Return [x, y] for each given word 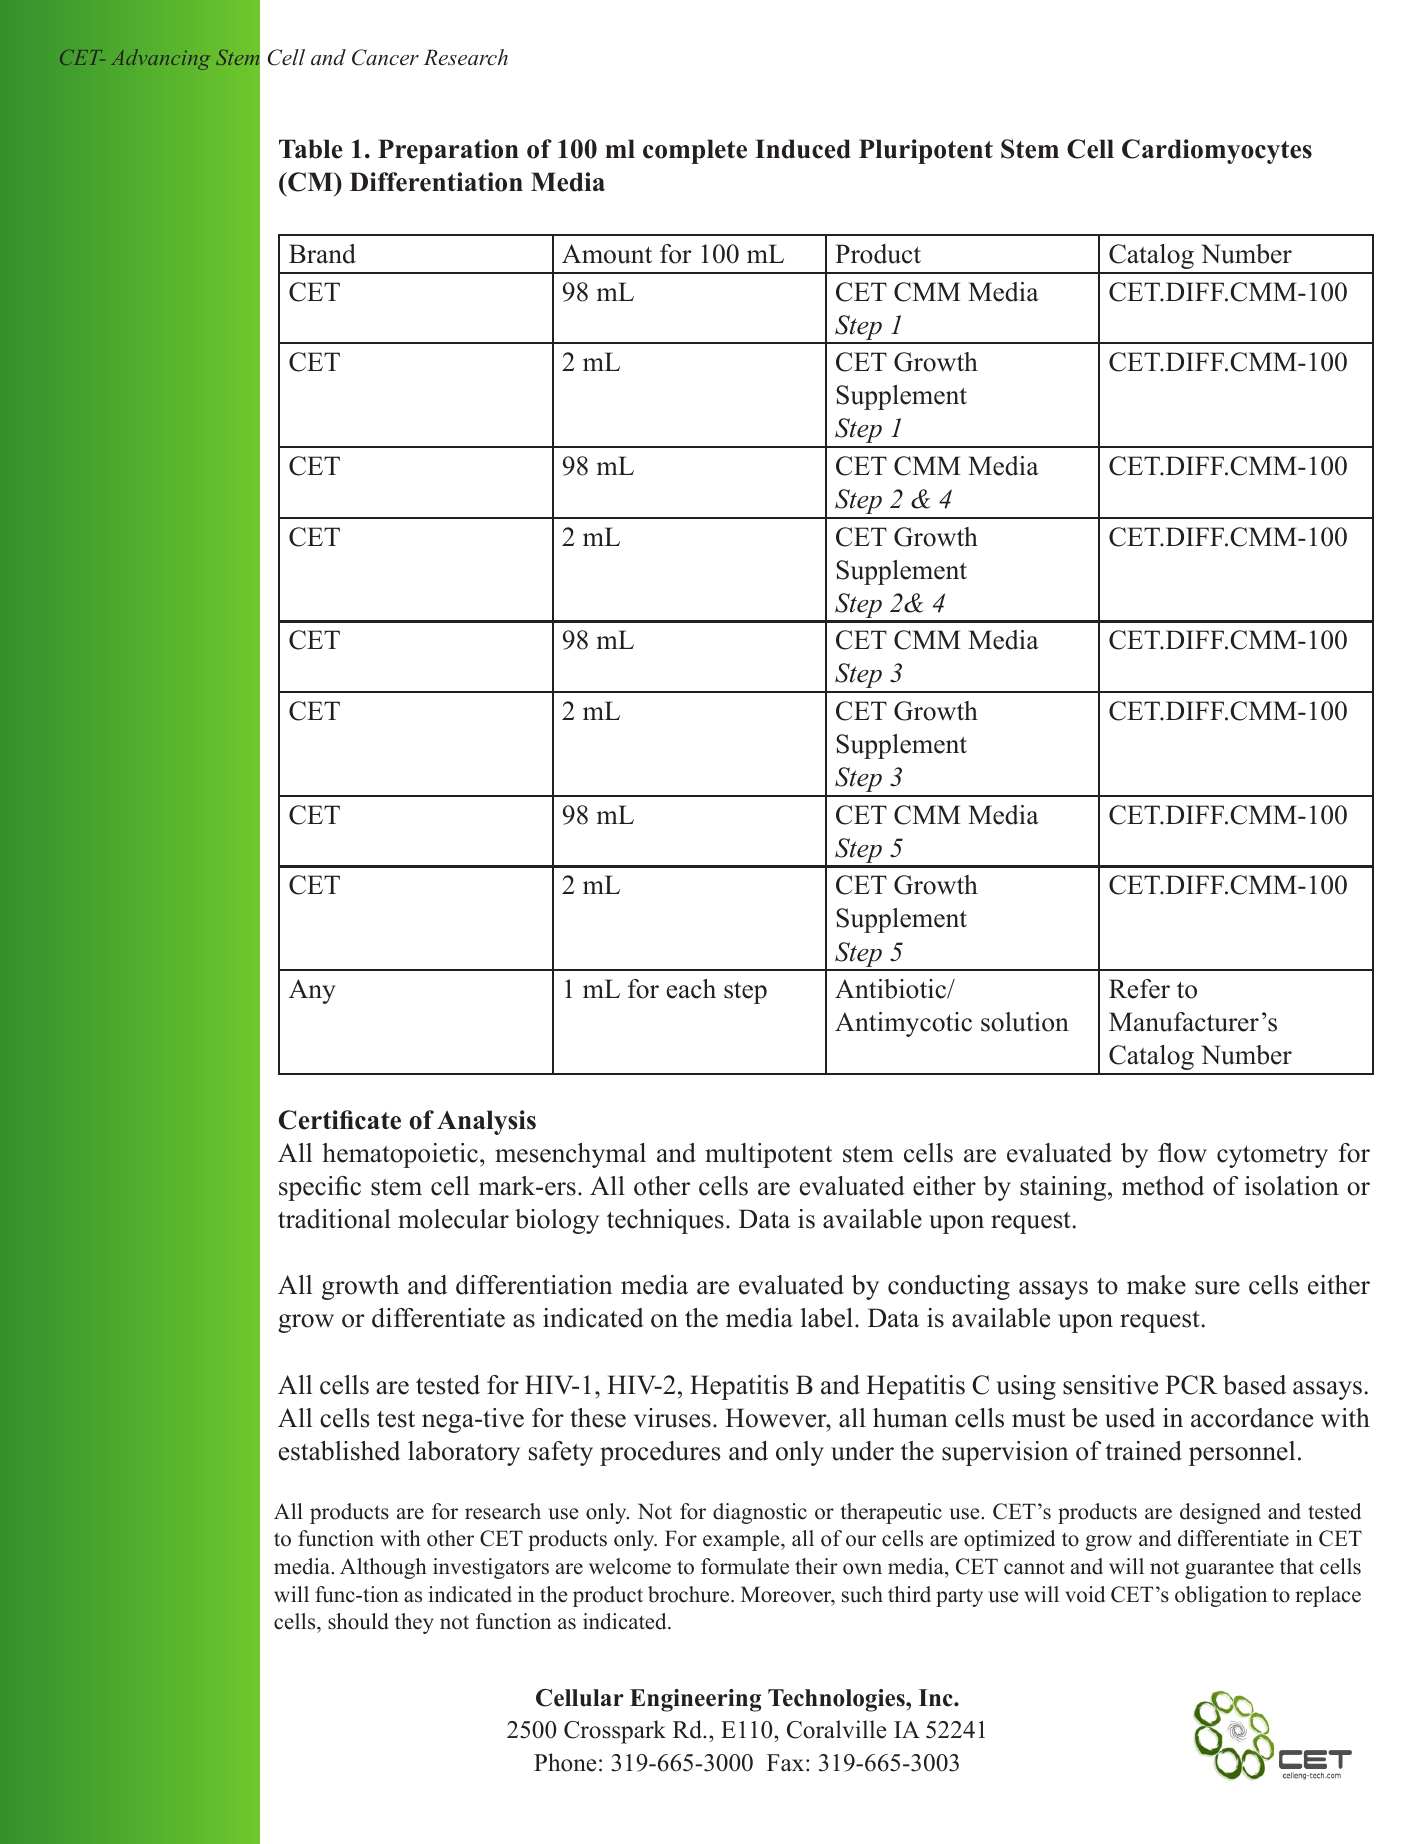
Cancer [385, 57]
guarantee [1229, 1569]
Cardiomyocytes [1217, 151]
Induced [803, 149]
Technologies [837, 1700]
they [414, 1623]
